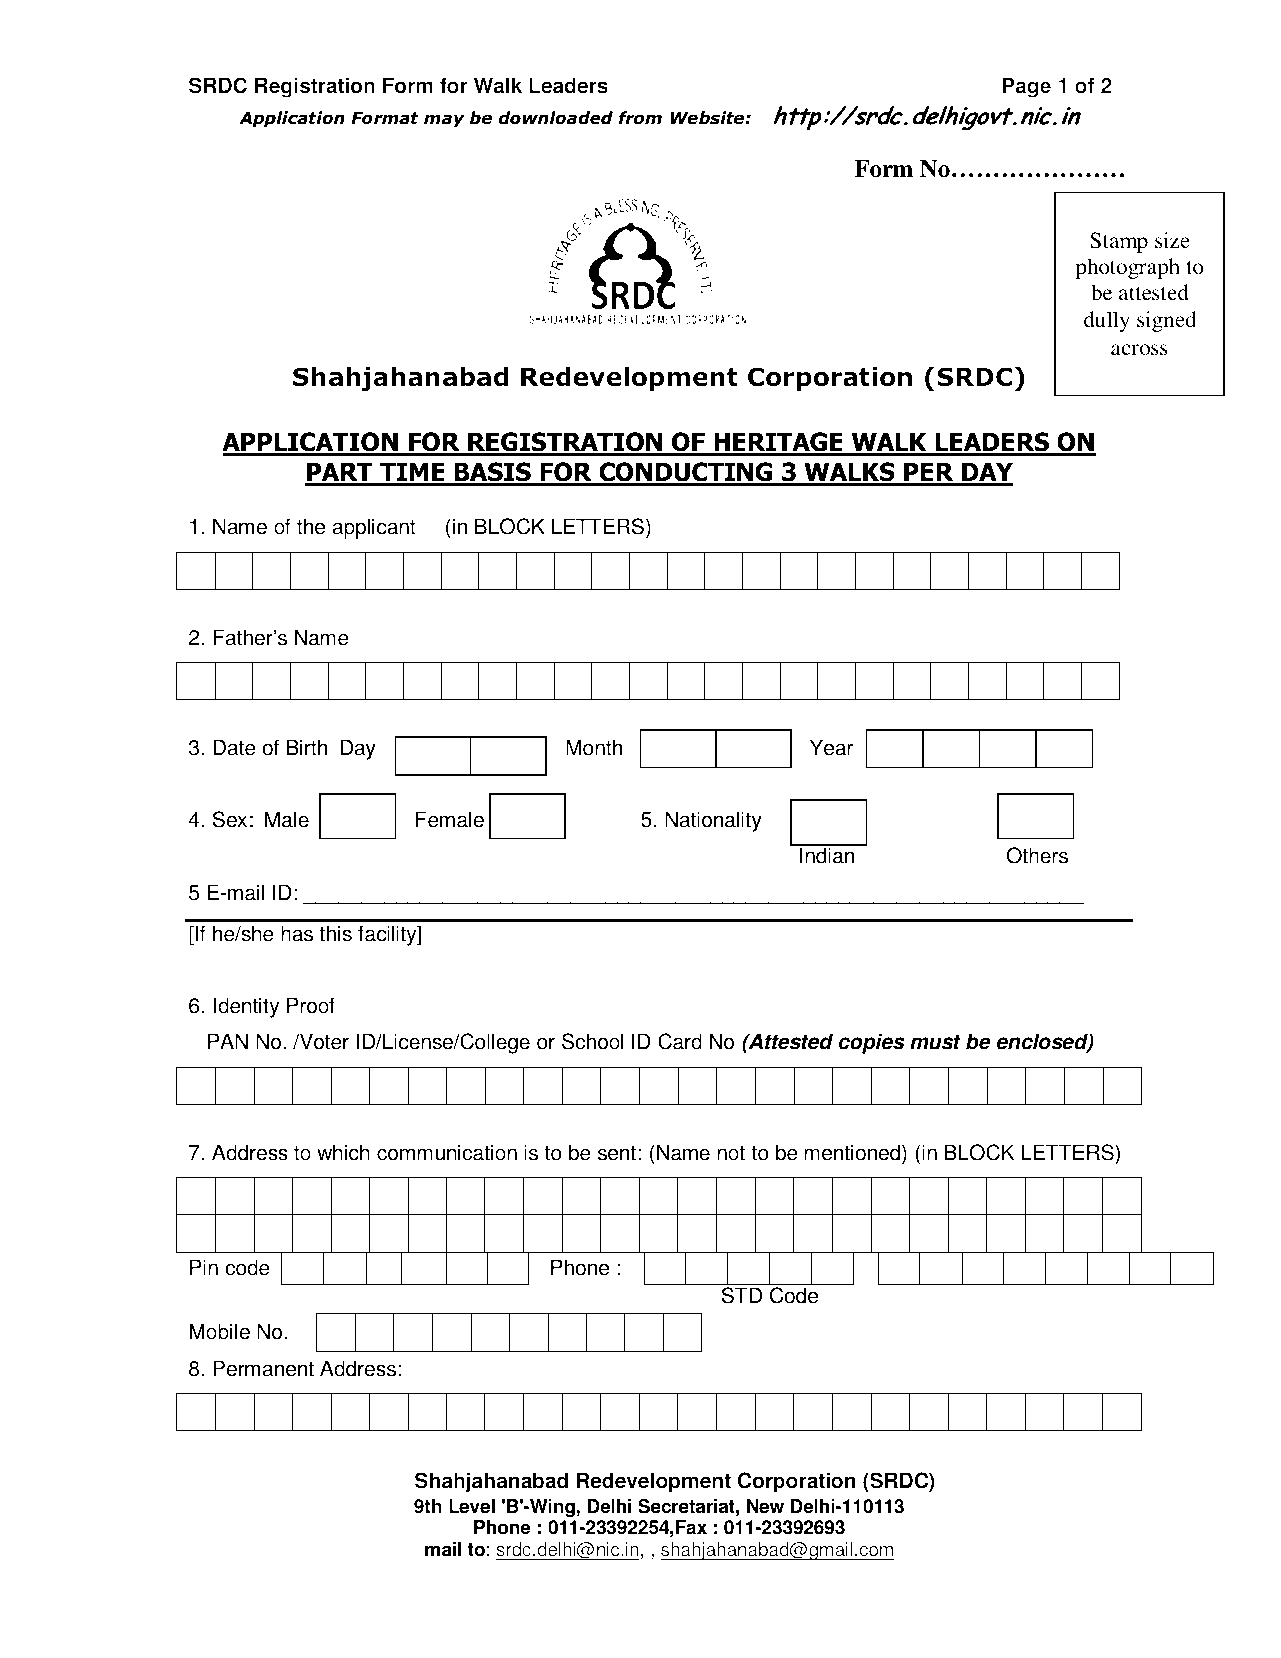 The image size is (1281, 1658). Describe the element at coordinates (263, 1368) in the image. I see `Permanent` at that location.
